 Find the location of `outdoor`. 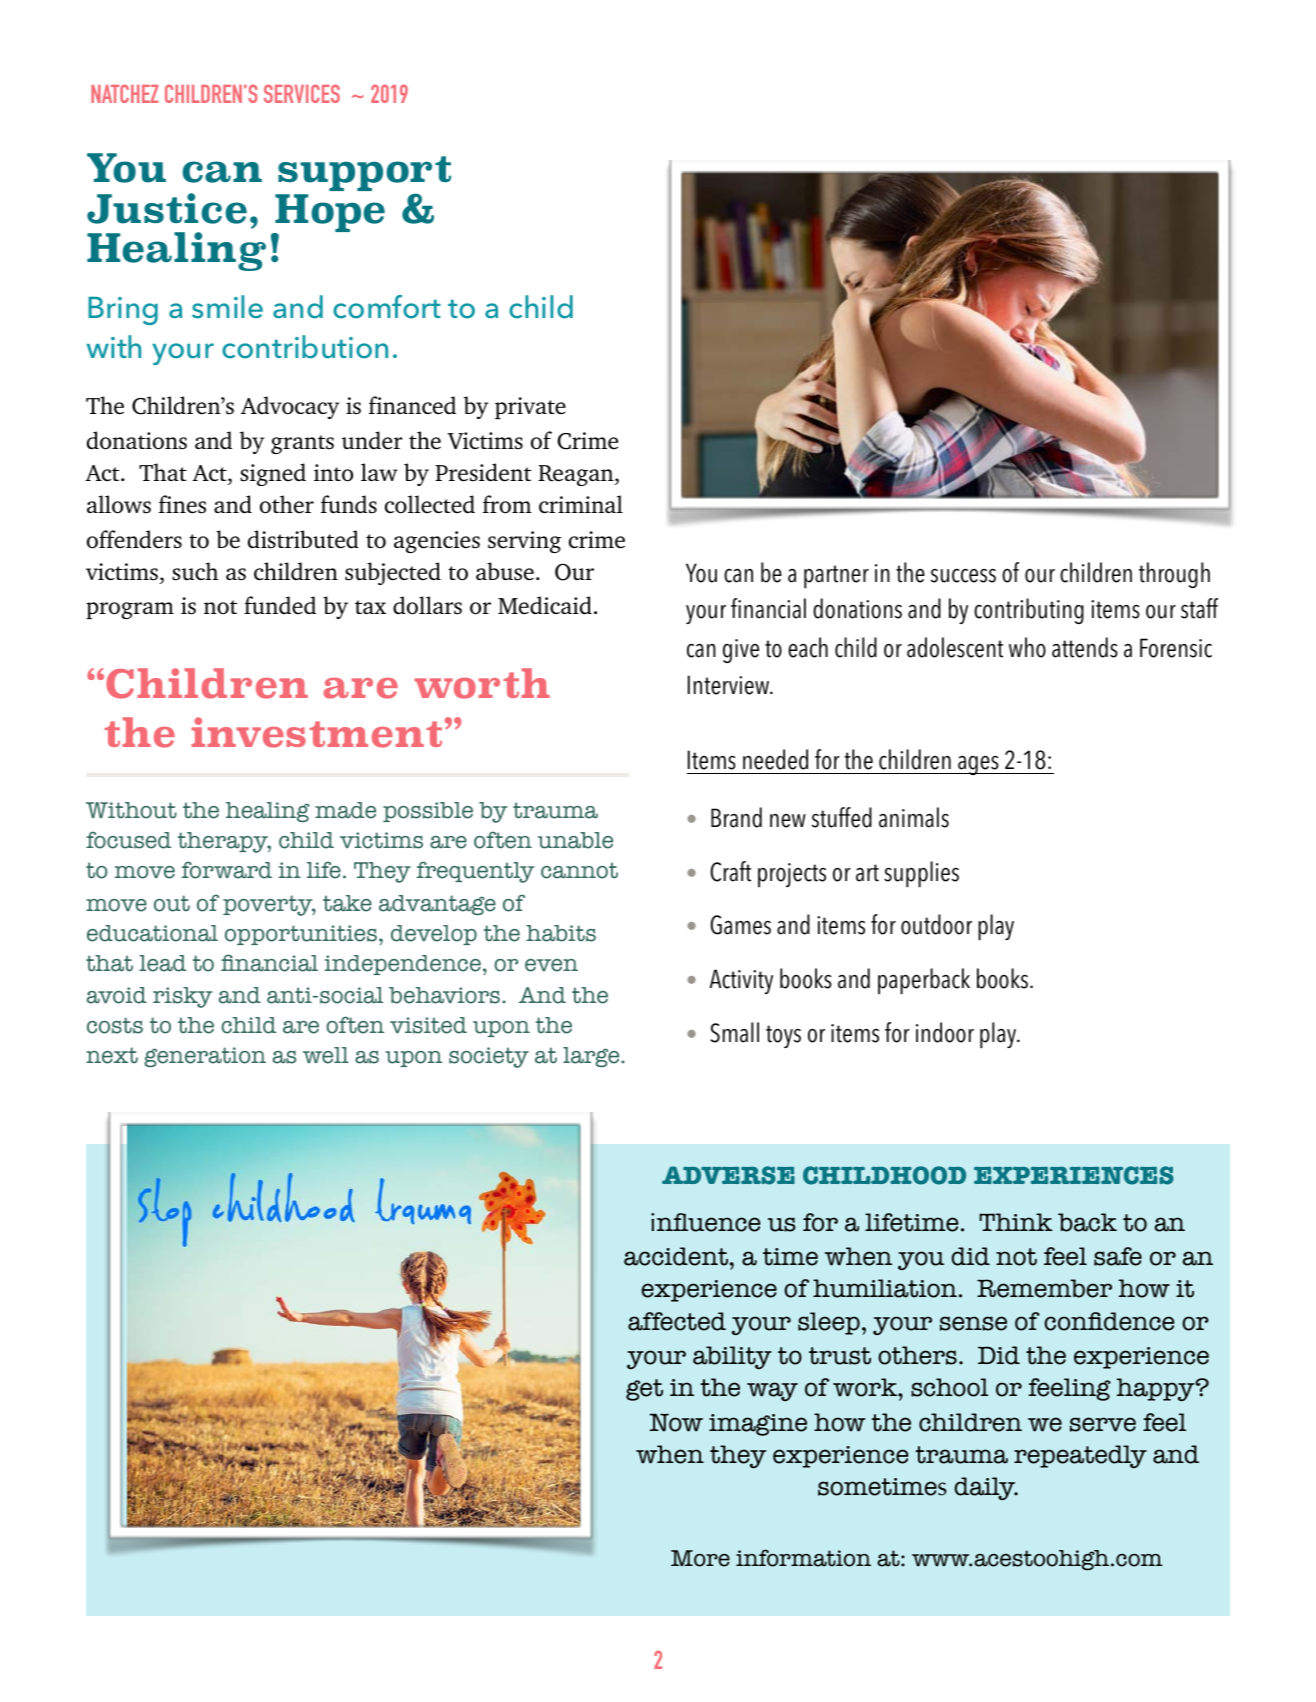

outdoor is located at coordinates (936, 924).
